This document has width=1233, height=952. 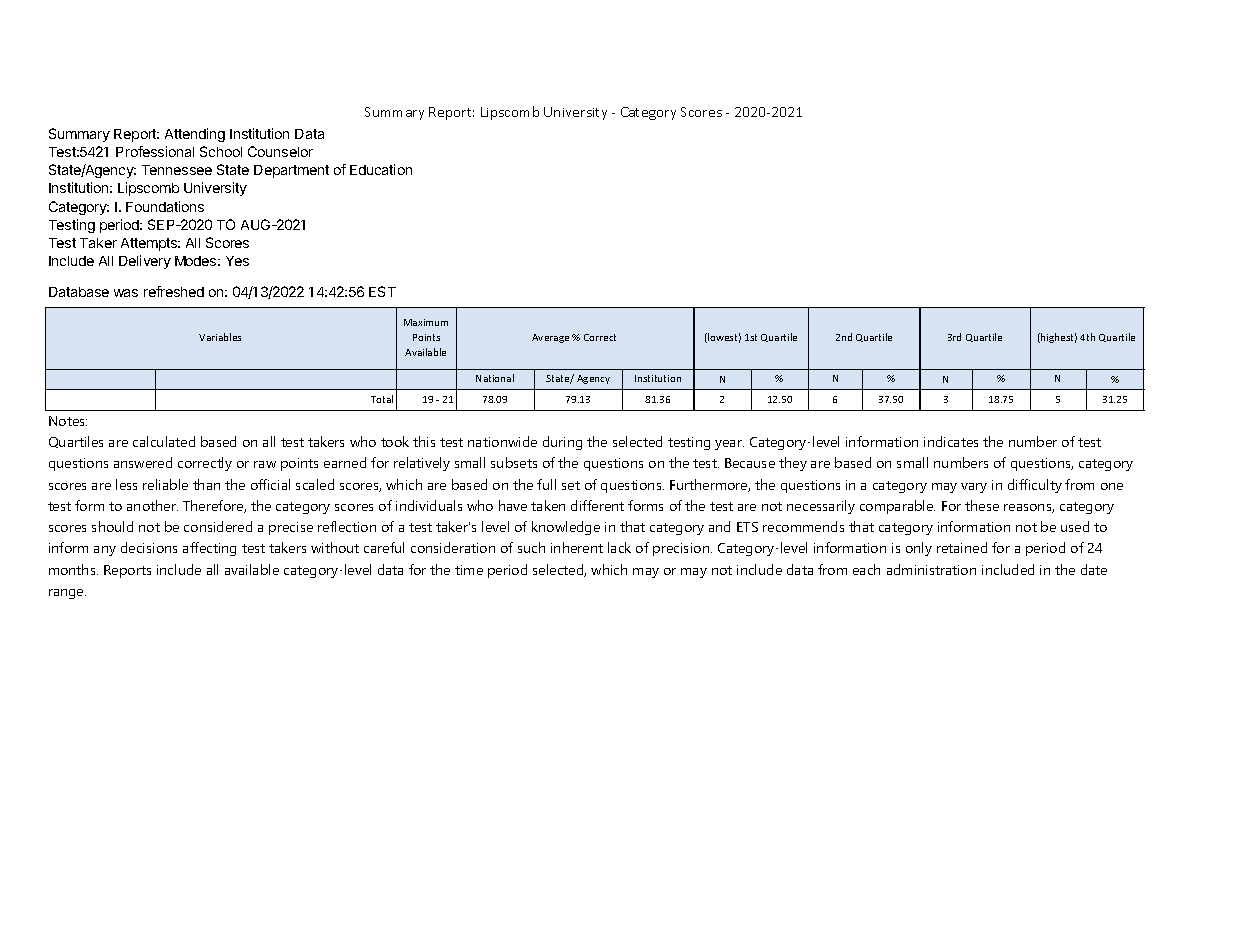 What do you see at coordinates (221, 151) in the document?
I see `School` at bounding box center [221, 151].
